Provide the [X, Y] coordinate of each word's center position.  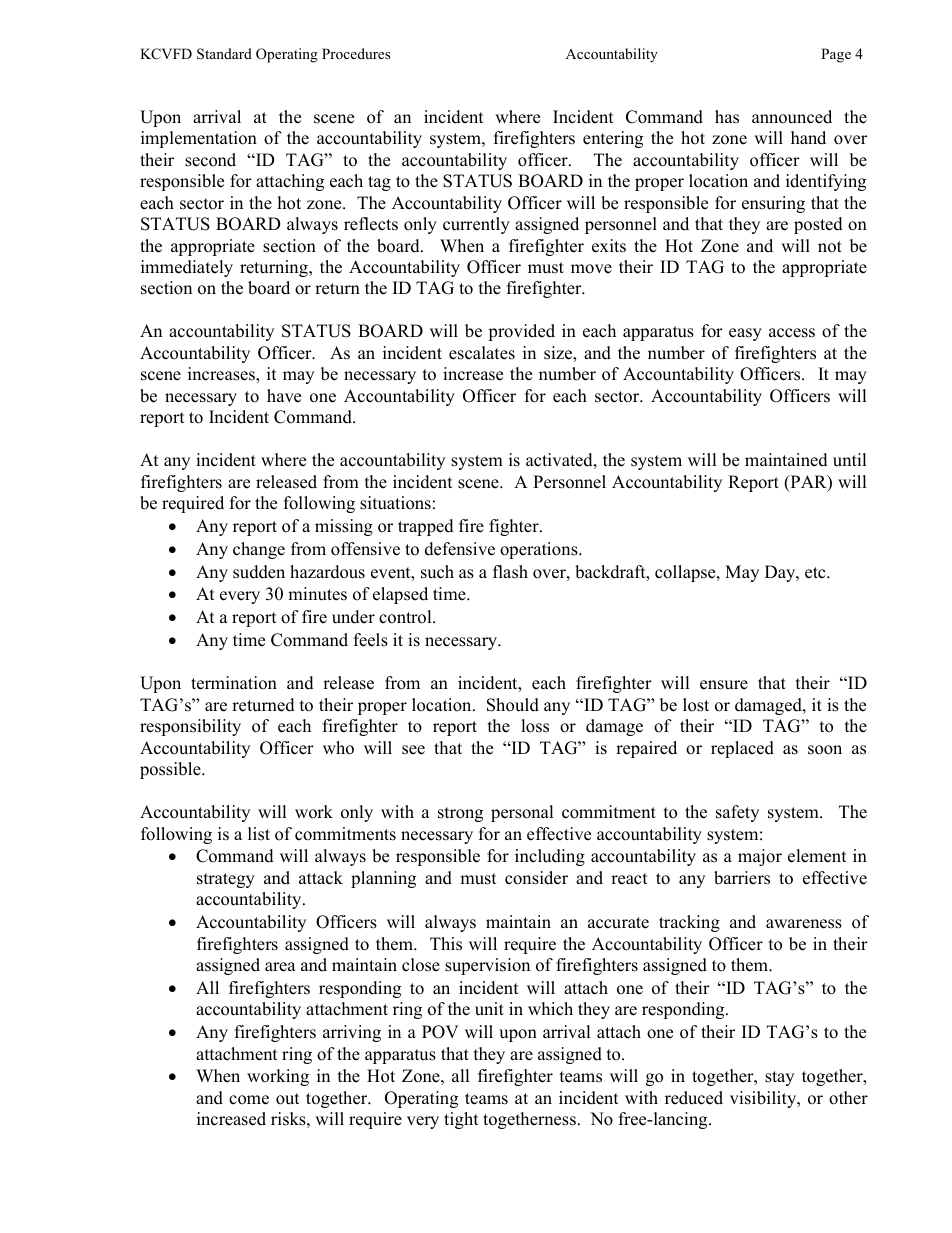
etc [816, 573]
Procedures [356, 53]
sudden [259, 572]
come [249, 1100]
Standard [224, 54]
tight [461, 1120]
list [259, 834]
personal [522, 813]
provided [521, 332]
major [760, 857]
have [284, 396]
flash [510, 572]
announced [792, 117]
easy [745, 334]
